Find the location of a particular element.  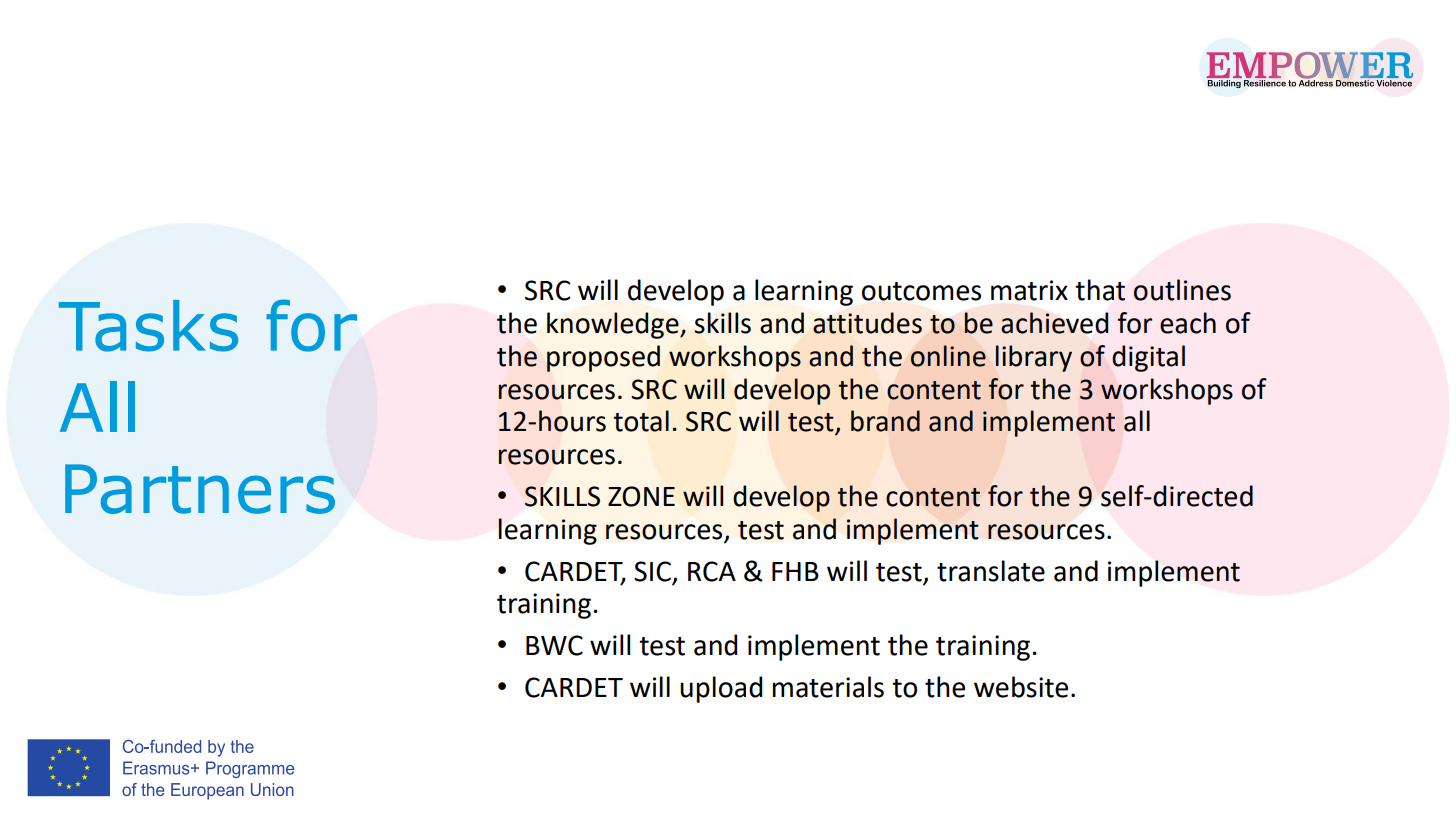

knowledge is located at coordinates (614, 325).
